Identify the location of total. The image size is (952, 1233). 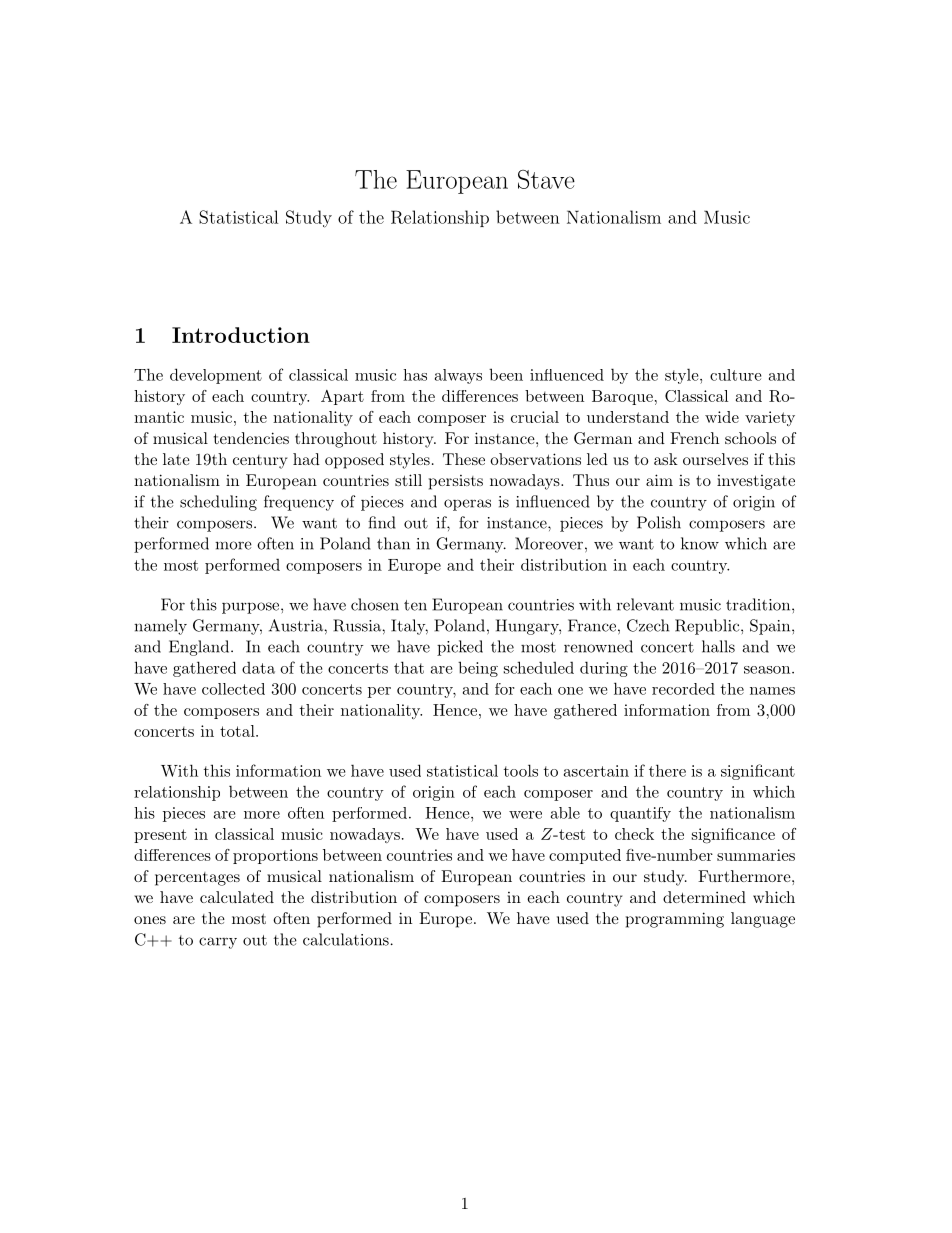
(238, 731).
